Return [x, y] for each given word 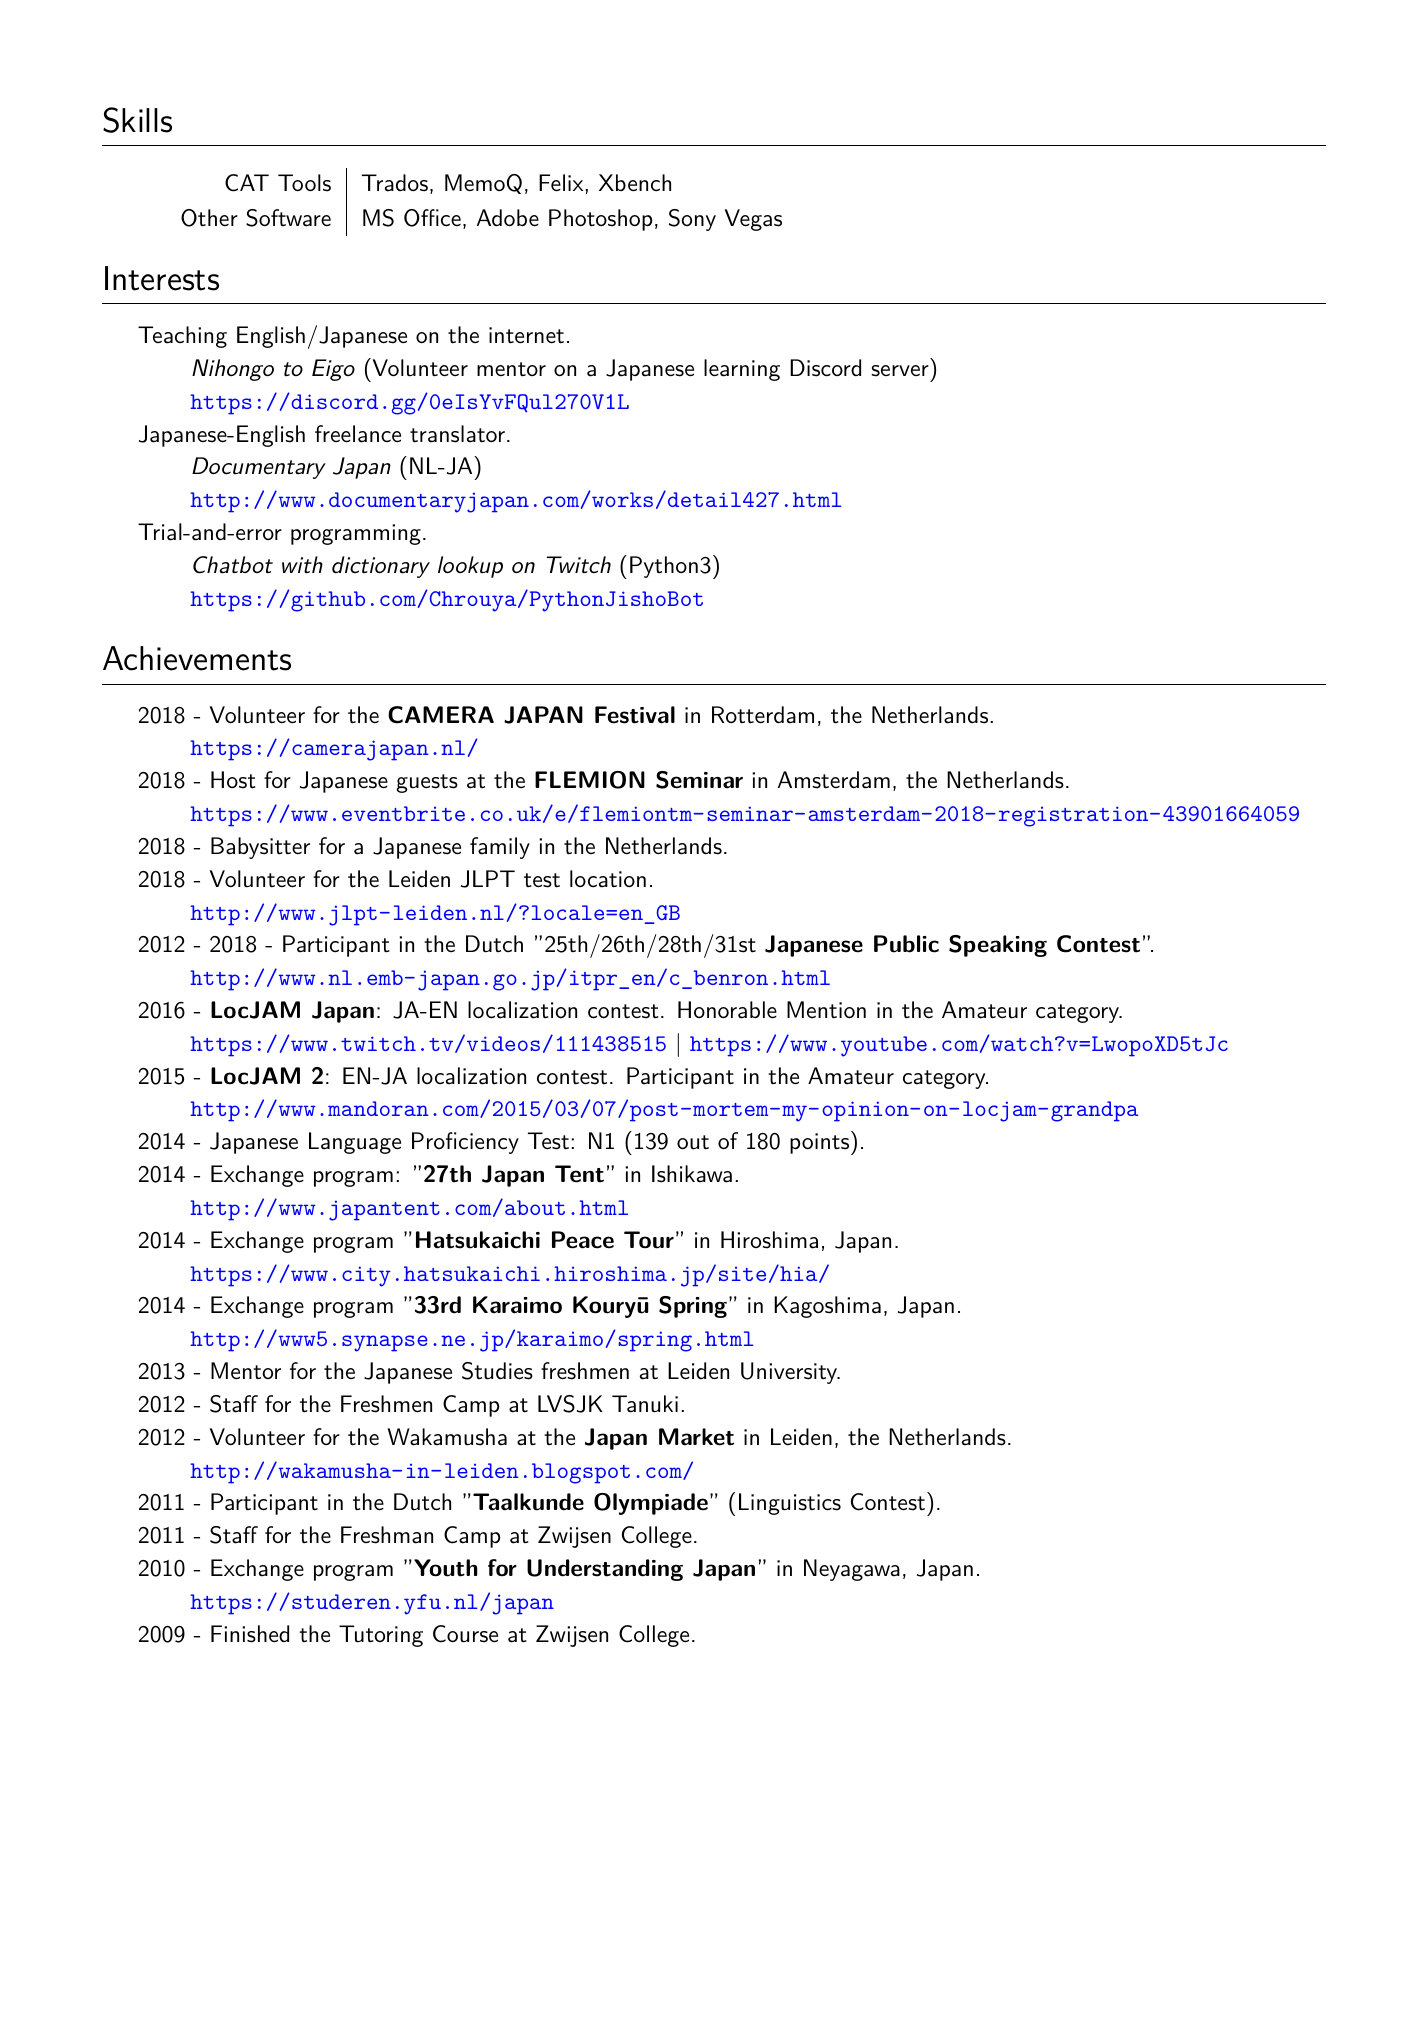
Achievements [197, 658]
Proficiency [465, 1143]
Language [355, 1143]
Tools [304, 183]
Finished [250, 1634]
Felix [561, 183]
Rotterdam [763, 715]
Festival [635, 715]
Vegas [753, 220]
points [821, 1143]
